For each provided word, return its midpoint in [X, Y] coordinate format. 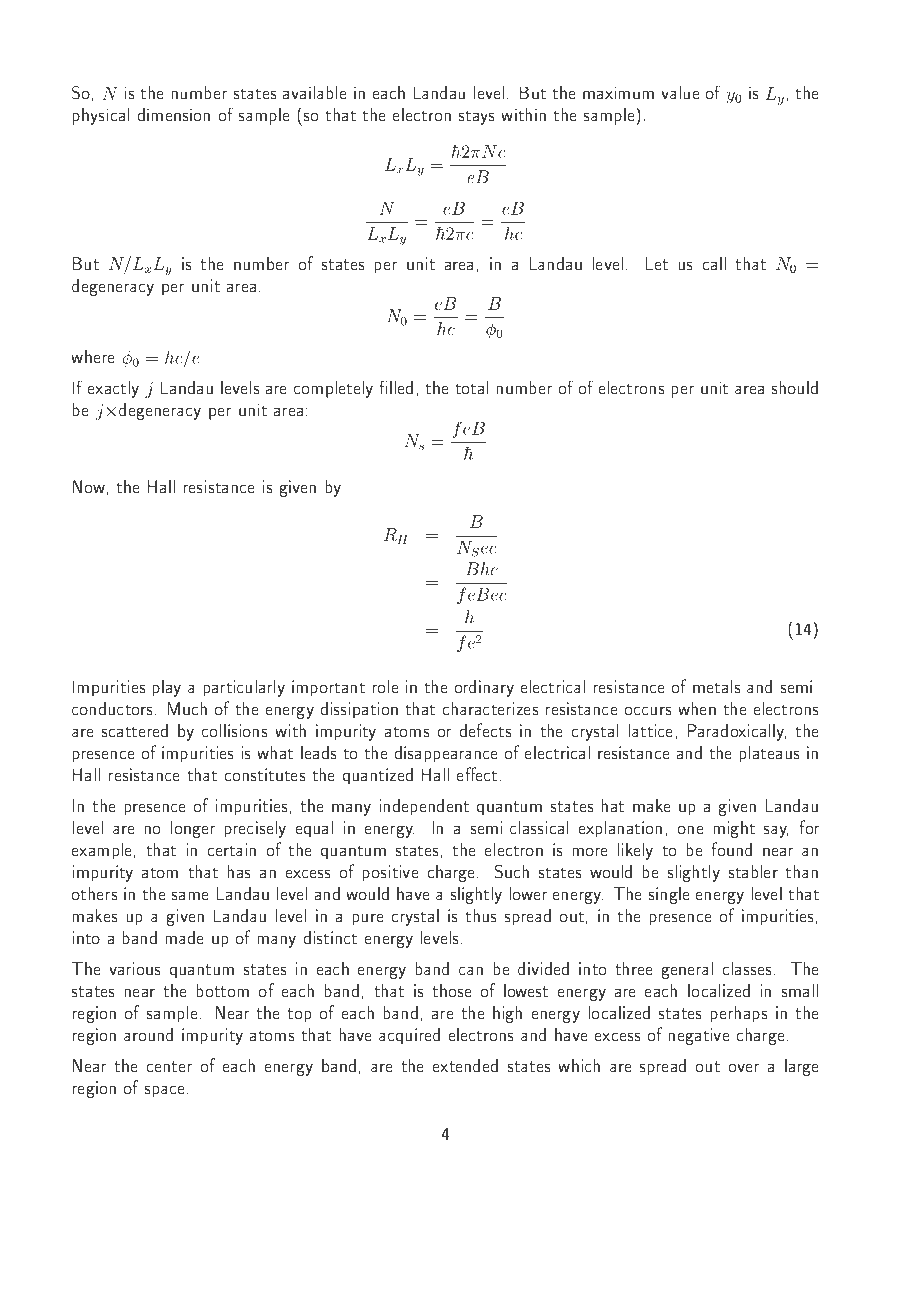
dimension [174, 114]
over [744, 1067]
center [169, 1066]
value [680, 92]
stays [477, 118]
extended [465, 1065]
